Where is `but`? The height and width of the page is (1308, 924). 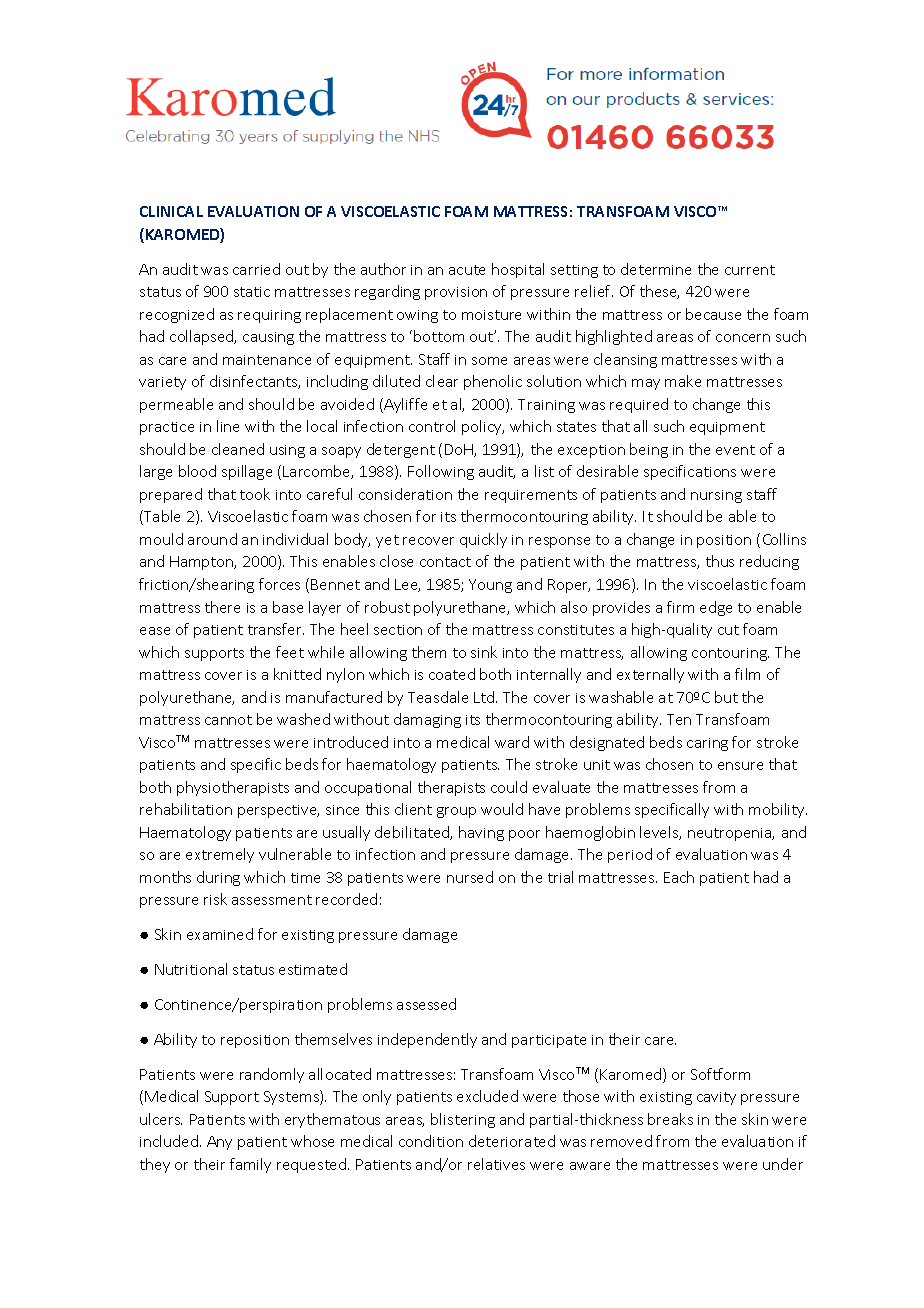
but is located at coordinates (726, 697).
